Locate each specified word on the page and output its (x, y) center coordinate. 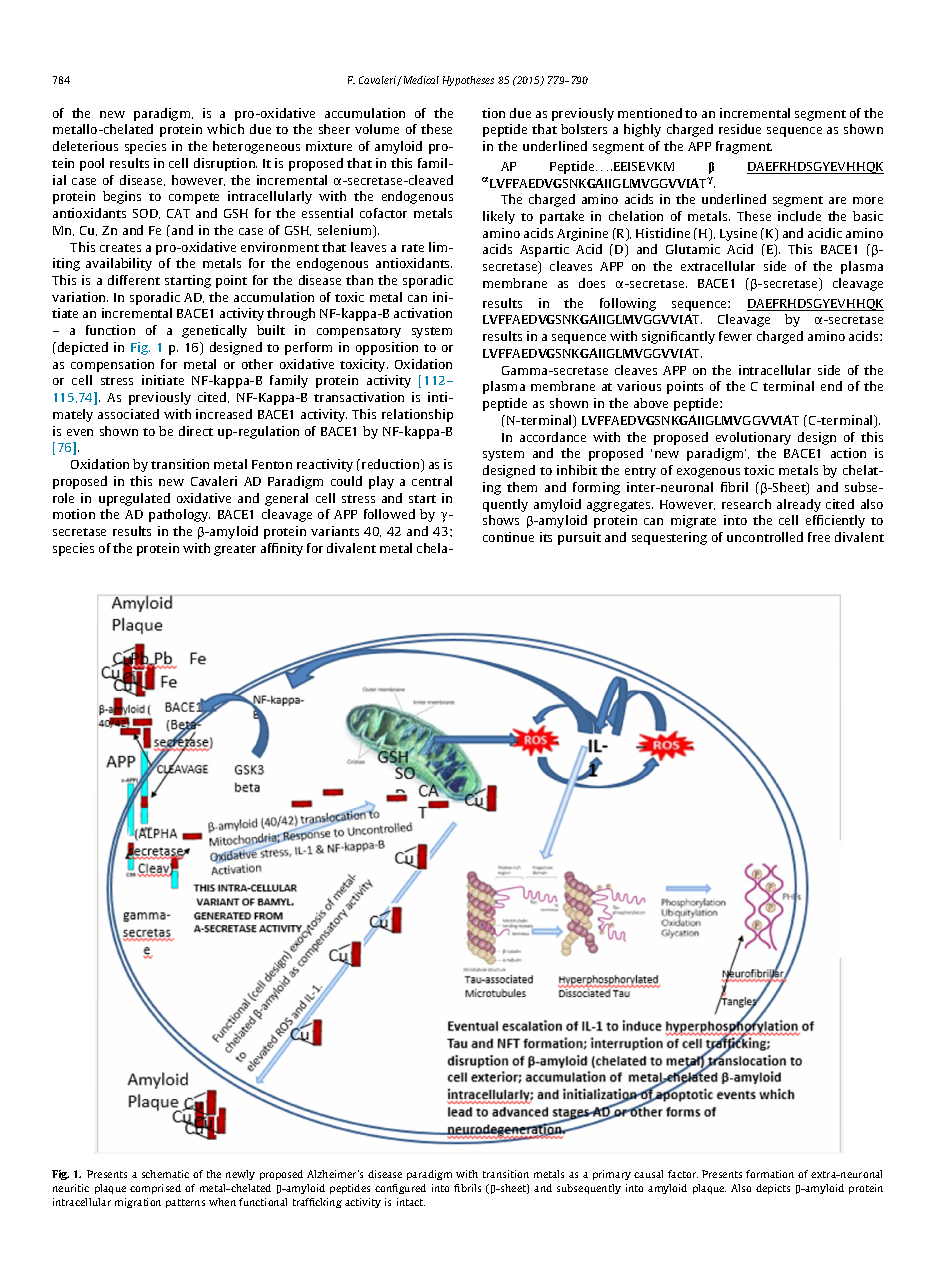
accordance (553, 437)
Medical (420, 80)
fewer (735, 336)
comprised (155, 1189)
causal (648, 1174)
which (225, 129)
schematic (165, 1174)
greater (235, 550)
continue (508, 537)
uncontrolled (765, 537)
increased (224, 414)
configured (400, 1189)
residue (740, 129)
